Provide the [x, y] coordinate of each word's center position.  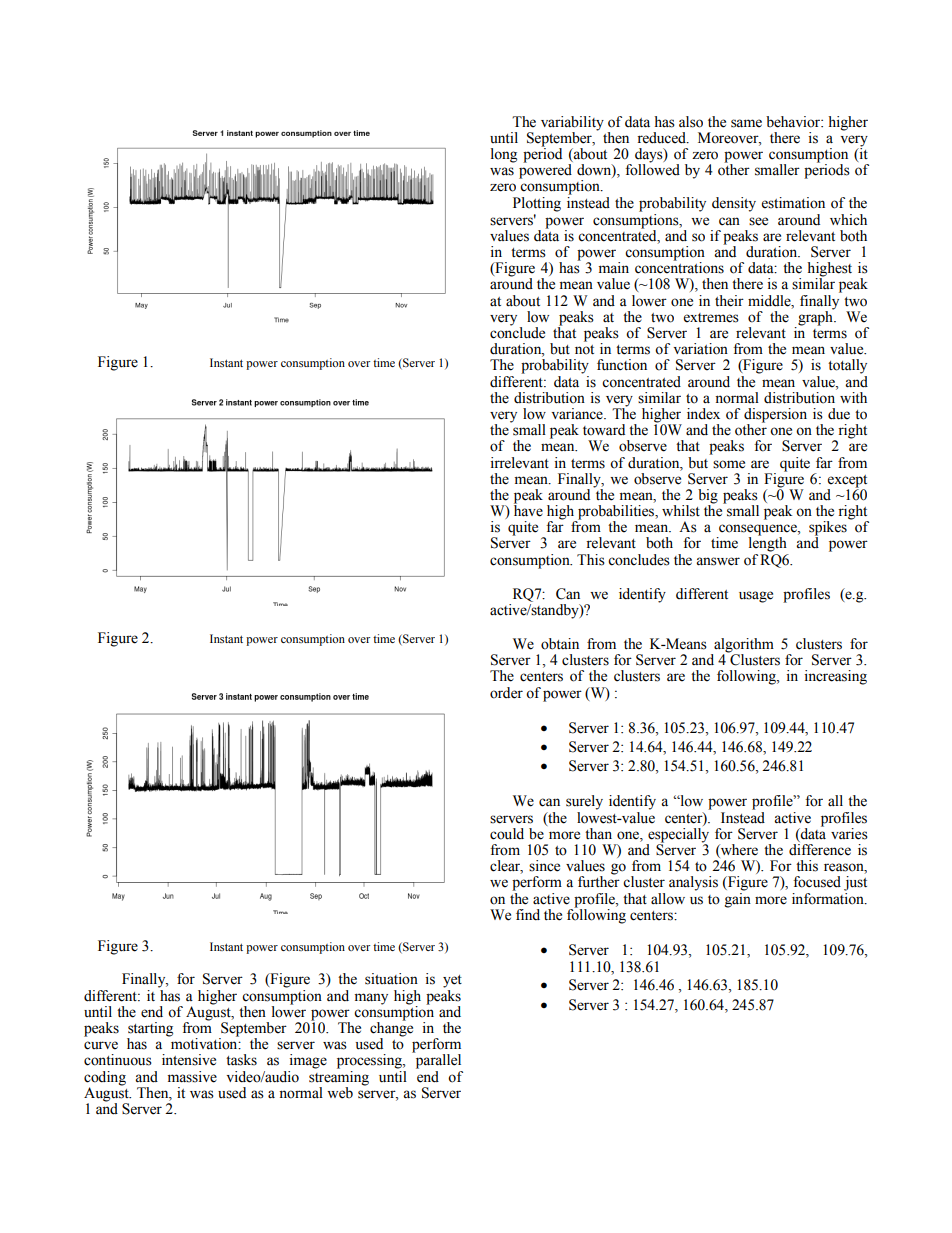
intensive [189, 1060]
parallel [437, 1060]
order [506, 693]
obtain [560, 644]
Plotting [537, 204]
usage [756, 597]
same [746, 123]
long [504, 155]
